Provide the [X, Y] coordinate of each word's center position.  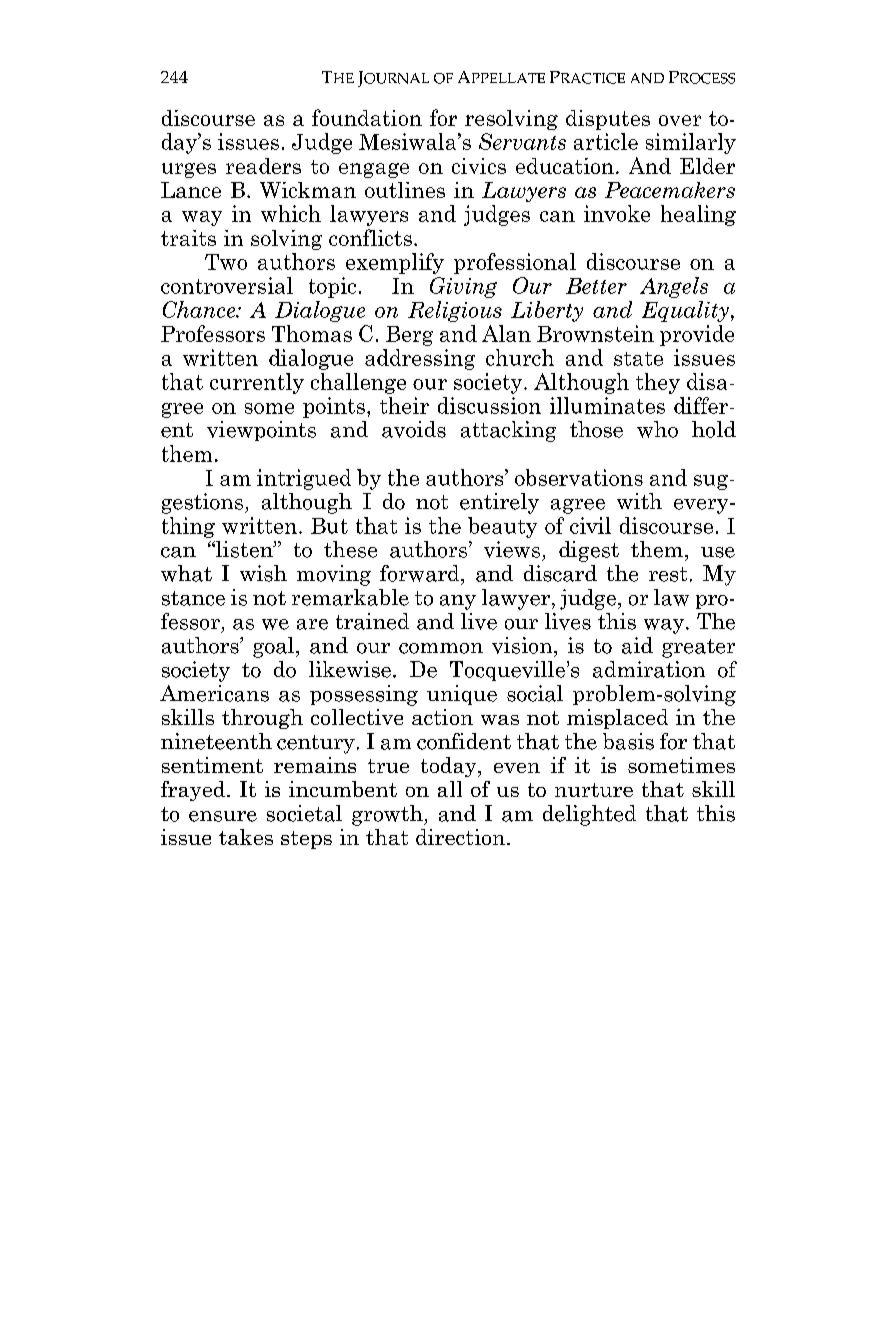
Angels [674, 287]
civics [479, 166]
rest [668, 574]
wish [263, 573]
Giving [463, 287]
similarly [691, 143]
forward [421, 573]
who [657, 429]
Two [226, 262]
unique [462, 695]
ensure [223, 816]
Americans [214, 693]
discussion [489, 405]
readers [263, 166]
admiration [649, 669]
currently [257, 383]
